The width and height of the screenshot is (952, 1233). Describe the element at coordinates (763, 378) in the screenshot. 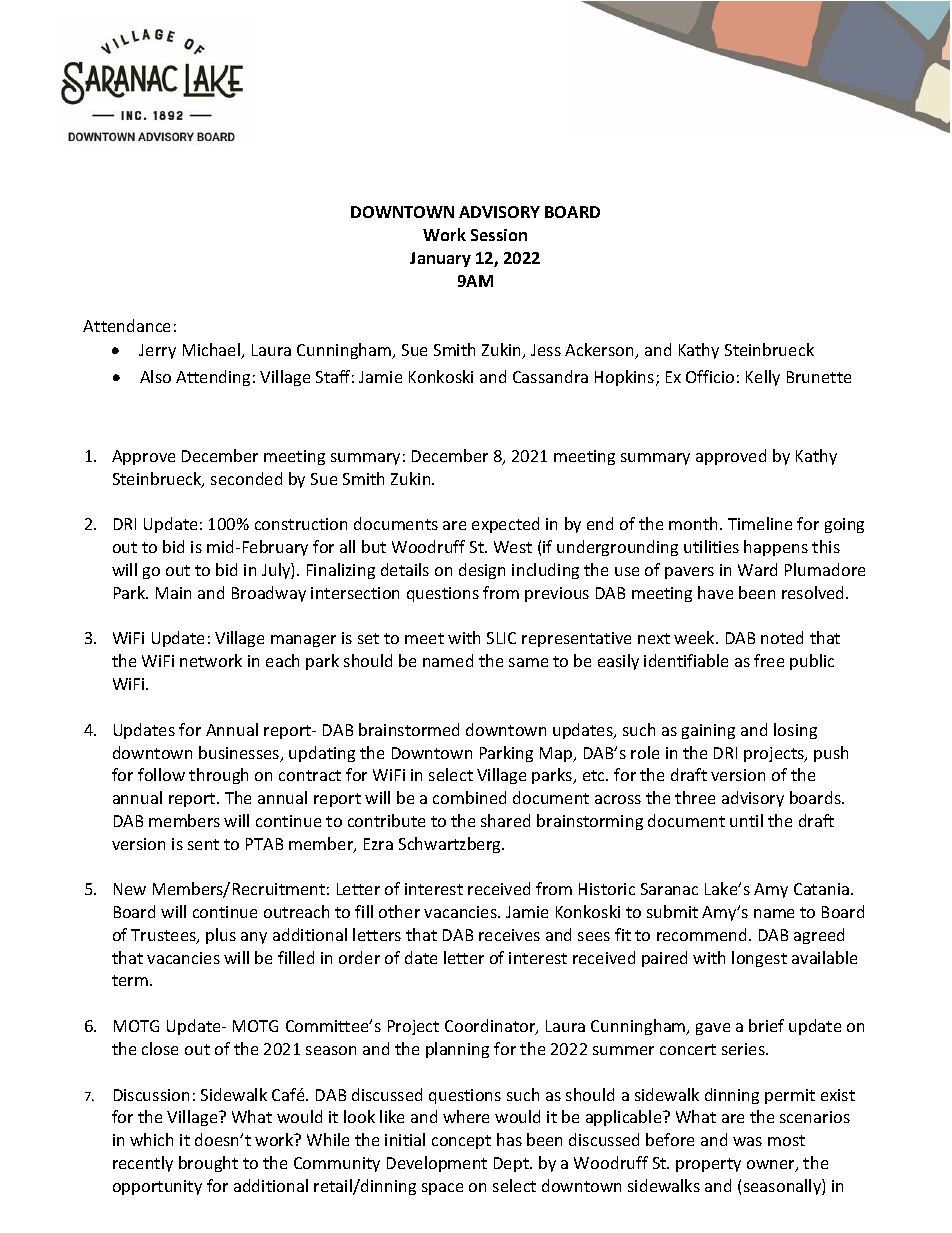

I see `Kelly` at that location.
